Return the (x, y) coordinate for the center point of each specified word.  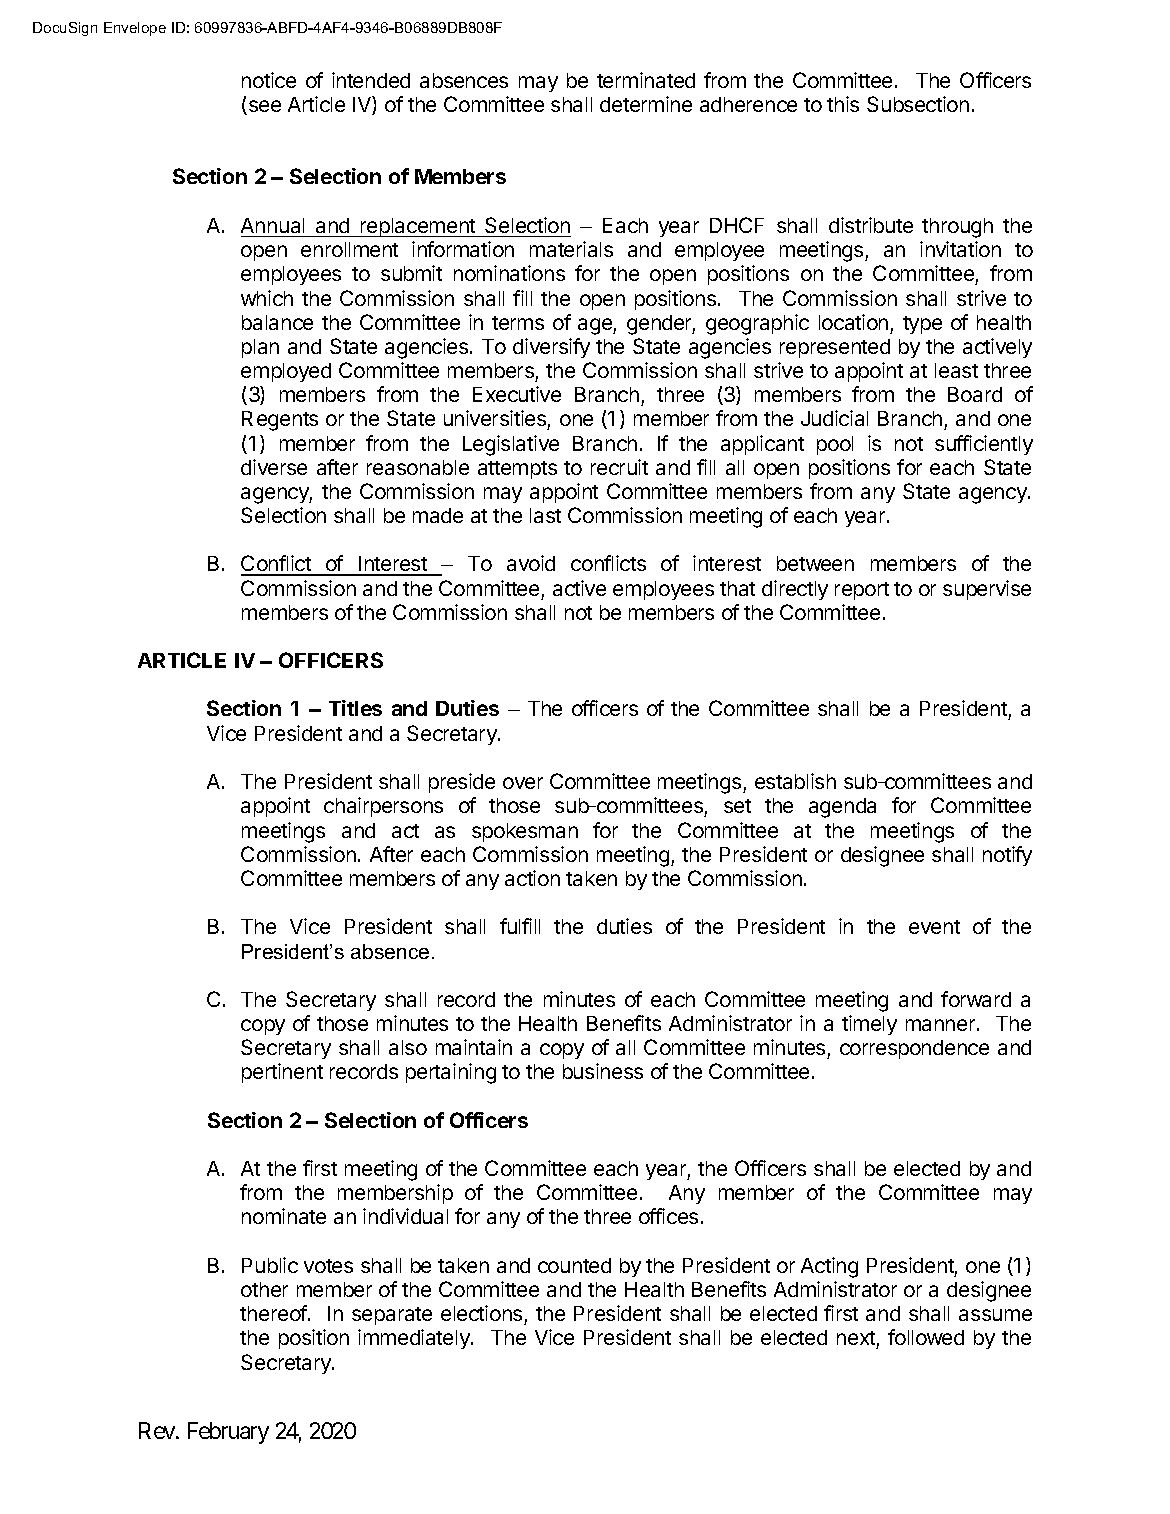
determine (646, 104)
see (263, 107)
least (956, 370)
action (532, 878)
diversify (551, 348)
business (603, 1071)
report (862, 591)
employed (286, 372)
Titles (355, 708)
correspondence (914, 1049)
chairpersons (383, 807)
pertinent (282, 1073)
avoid (531, 563)
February (228, 1433)
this (843, 104)
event (934, 927)
